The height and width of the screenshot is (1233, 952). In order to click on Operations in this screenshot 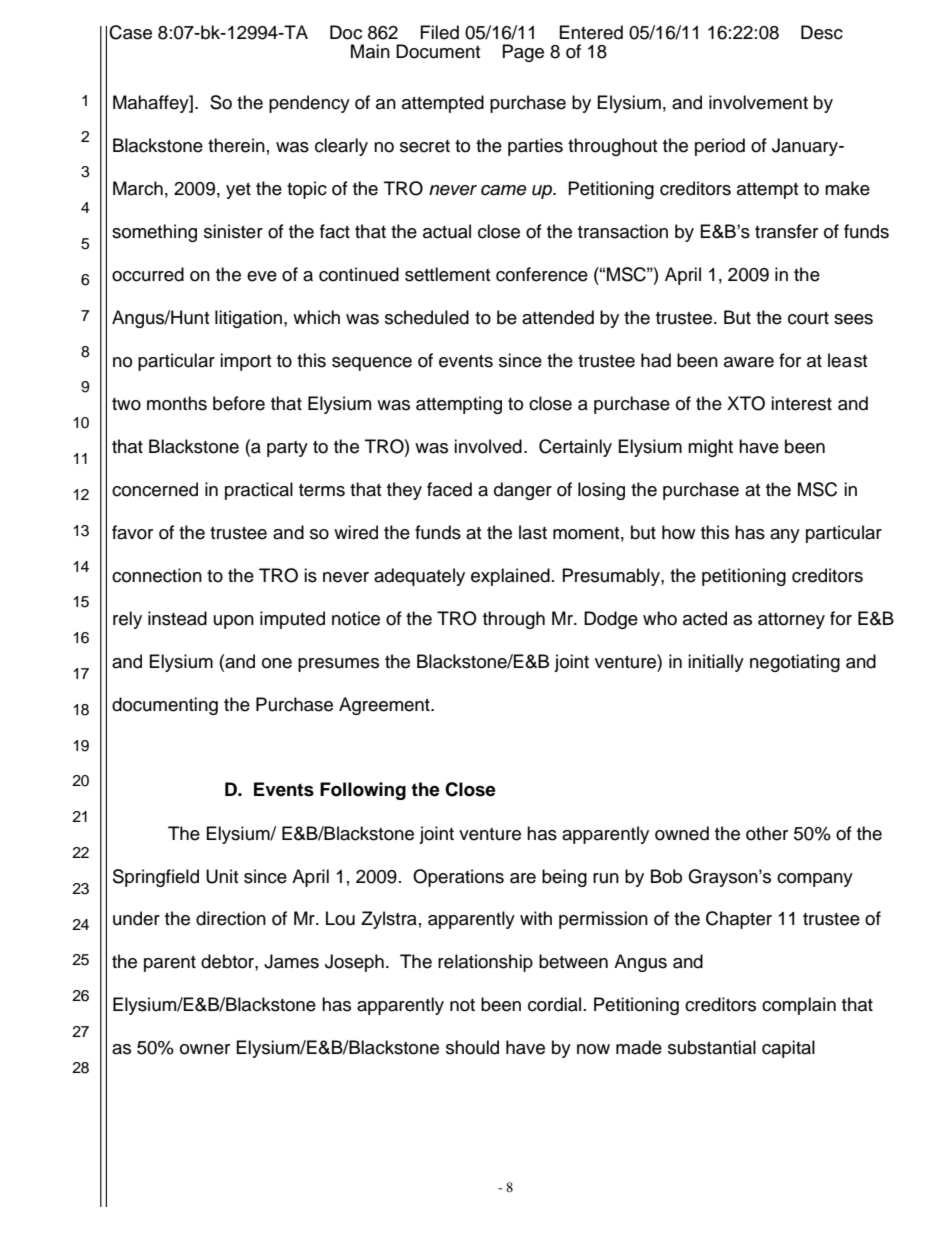, I will do `click(458, 878)`.
